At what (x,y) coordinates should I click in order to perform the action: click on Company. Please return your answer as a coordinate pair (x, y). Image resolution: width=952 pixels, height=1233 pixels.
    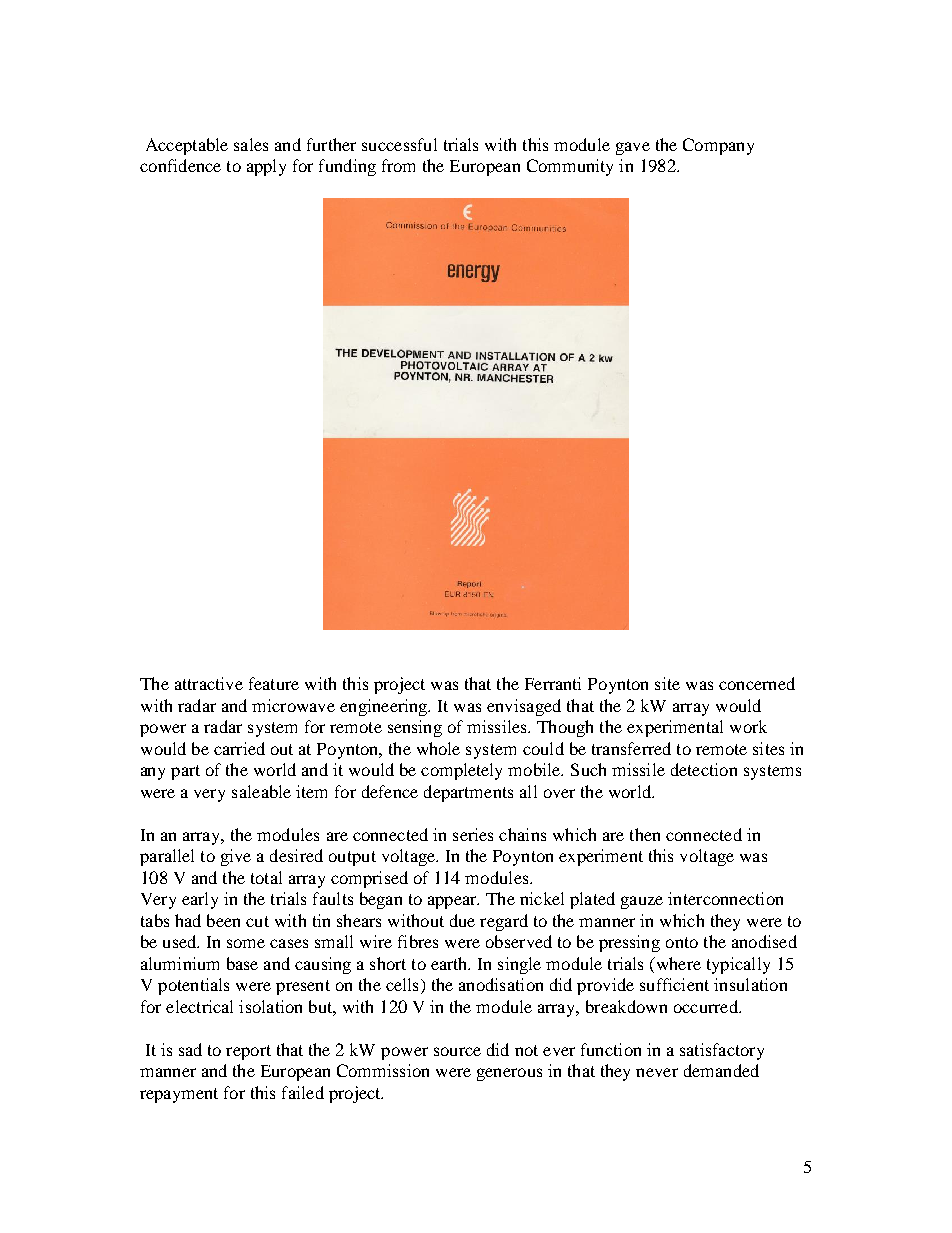
    Looking at the image, I should click on (718, 146).
